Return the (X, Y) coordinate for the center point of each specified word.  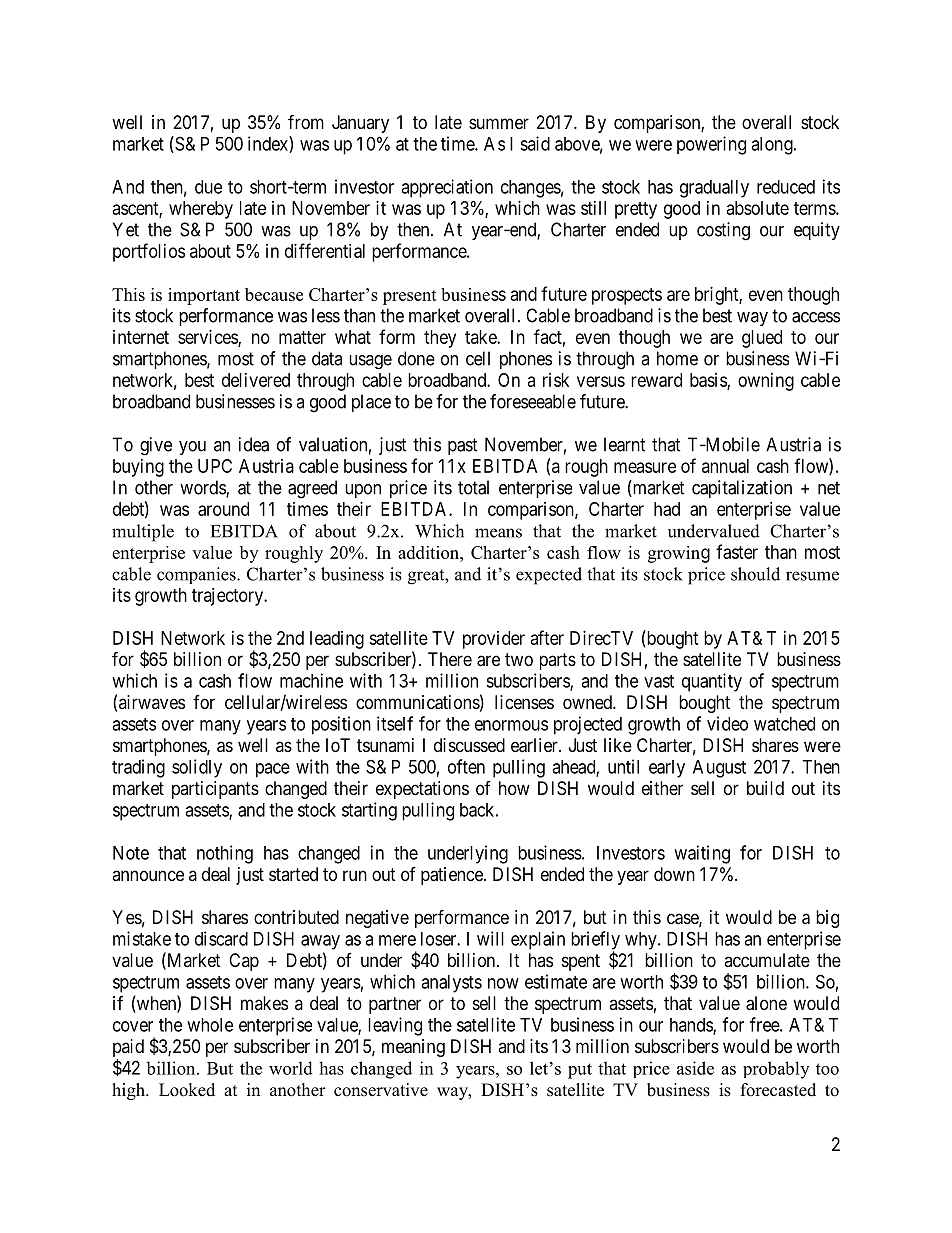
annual (725, 466)
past (463, 446)
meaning (413, 1048)
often (466, 766)
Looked (187, 1090)
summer (499, 123)
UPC (215, 466)
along (773, 146)
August (719, 769)
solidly (197, 768)
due (208, 187)
